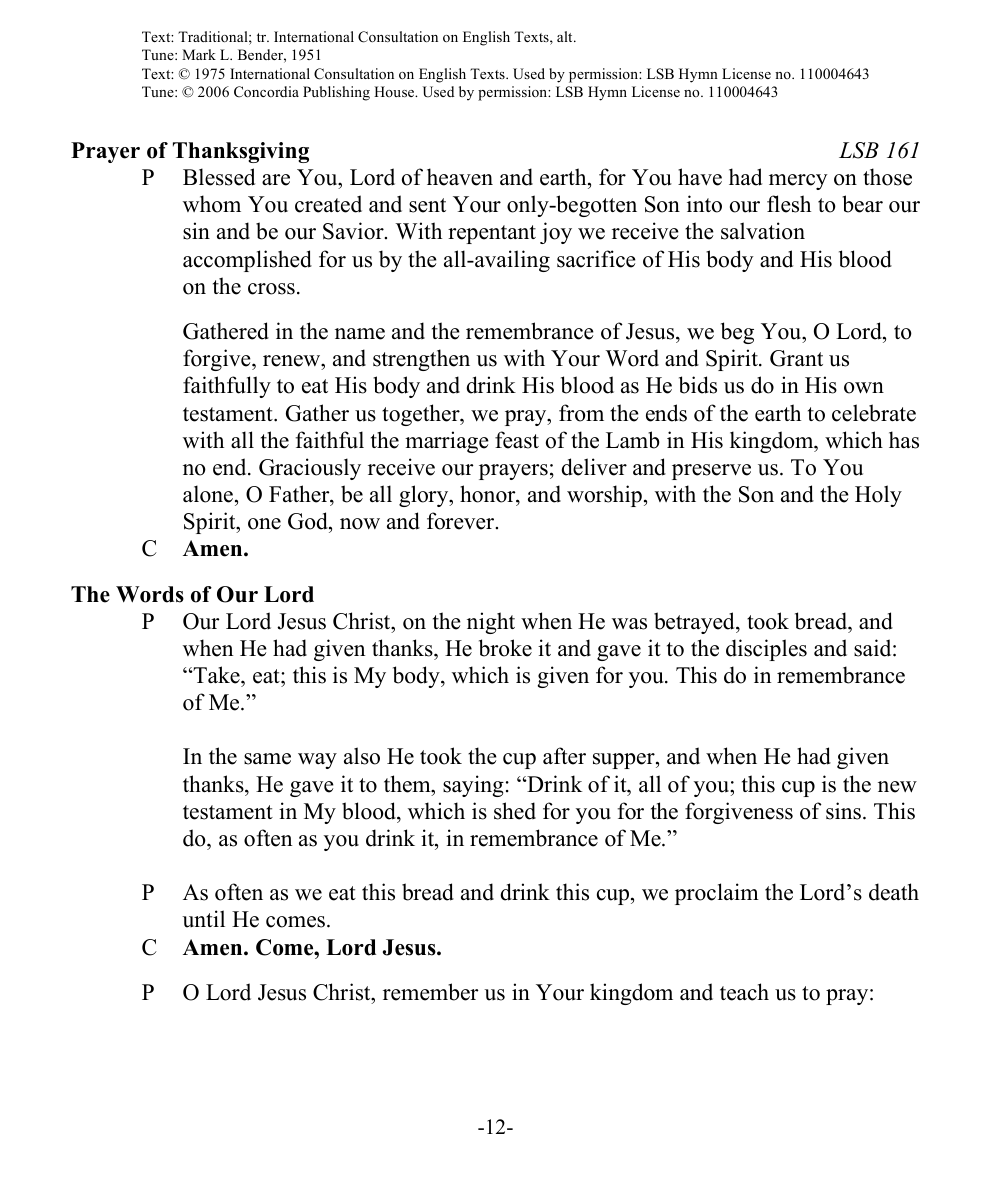  I want to click on Holy, so click(878, 496).
